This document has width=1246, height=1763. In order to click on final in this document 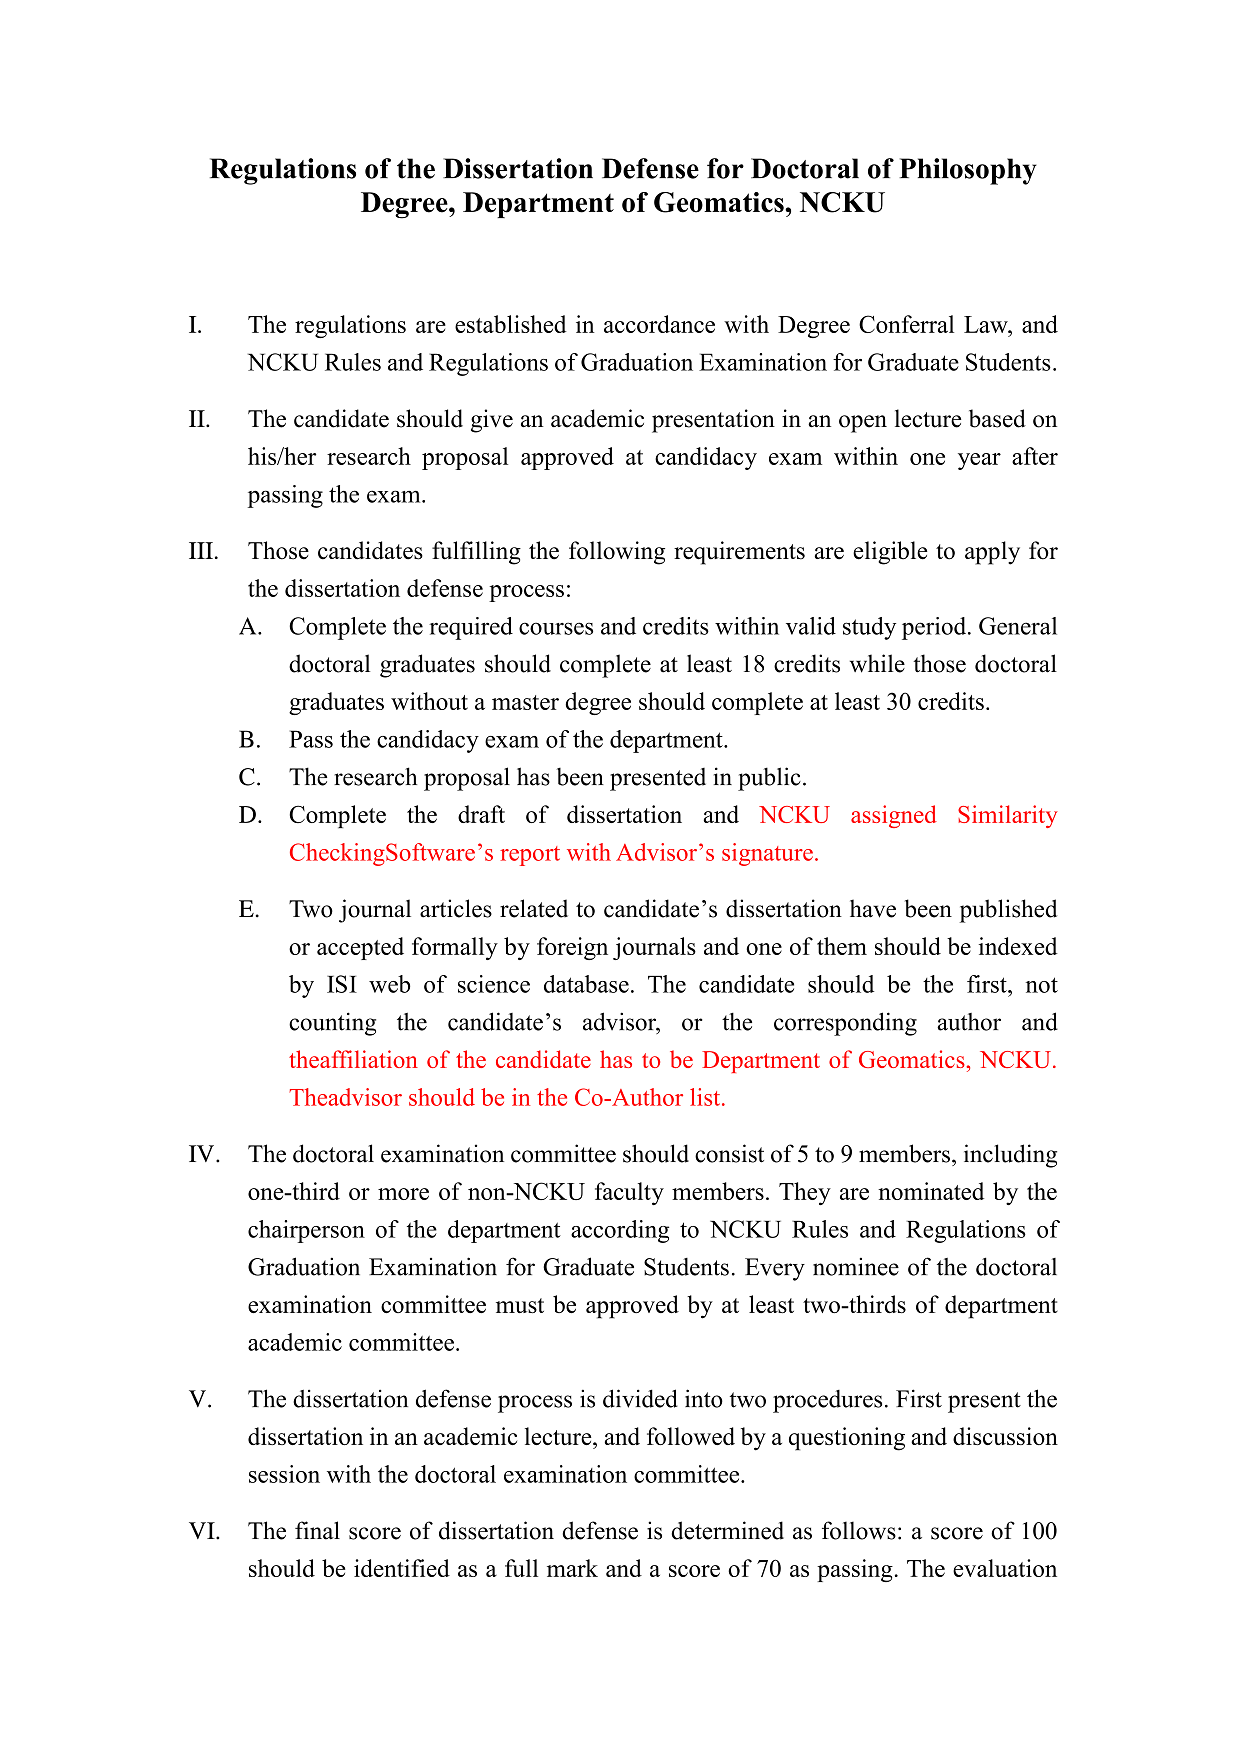, I will do `click(317, 1530)`.
